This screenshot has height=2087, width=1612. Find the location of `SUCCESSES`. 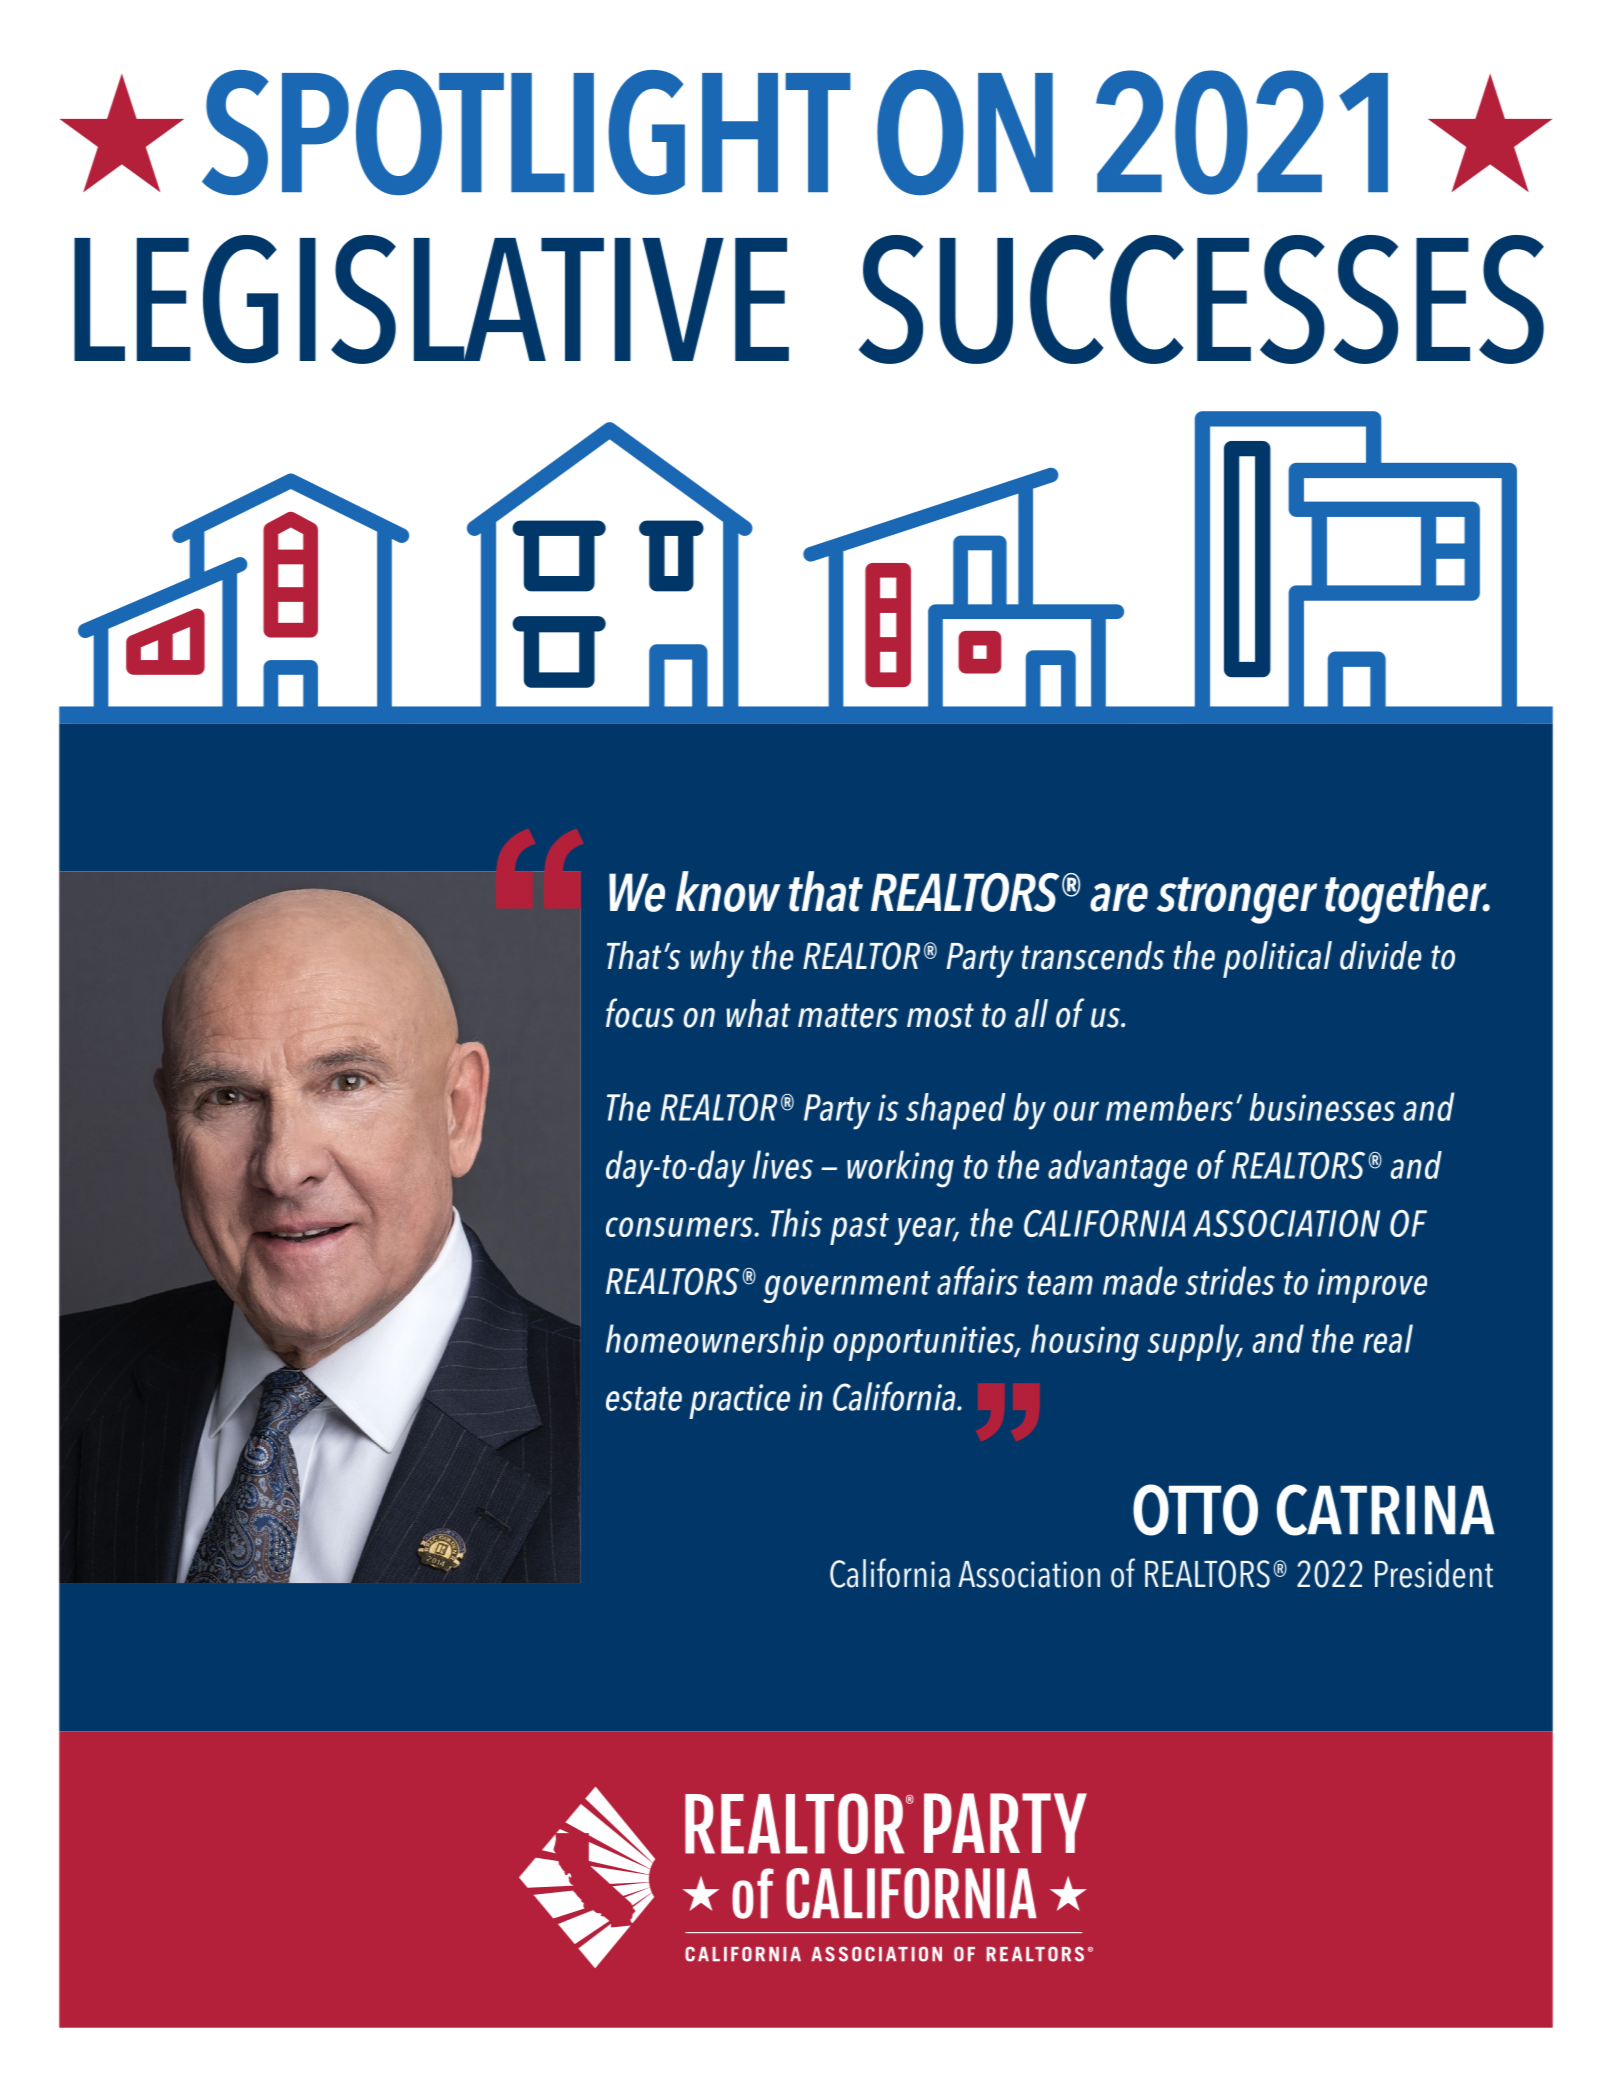

SUCCESSES is located at coordinates (1201, 299).
